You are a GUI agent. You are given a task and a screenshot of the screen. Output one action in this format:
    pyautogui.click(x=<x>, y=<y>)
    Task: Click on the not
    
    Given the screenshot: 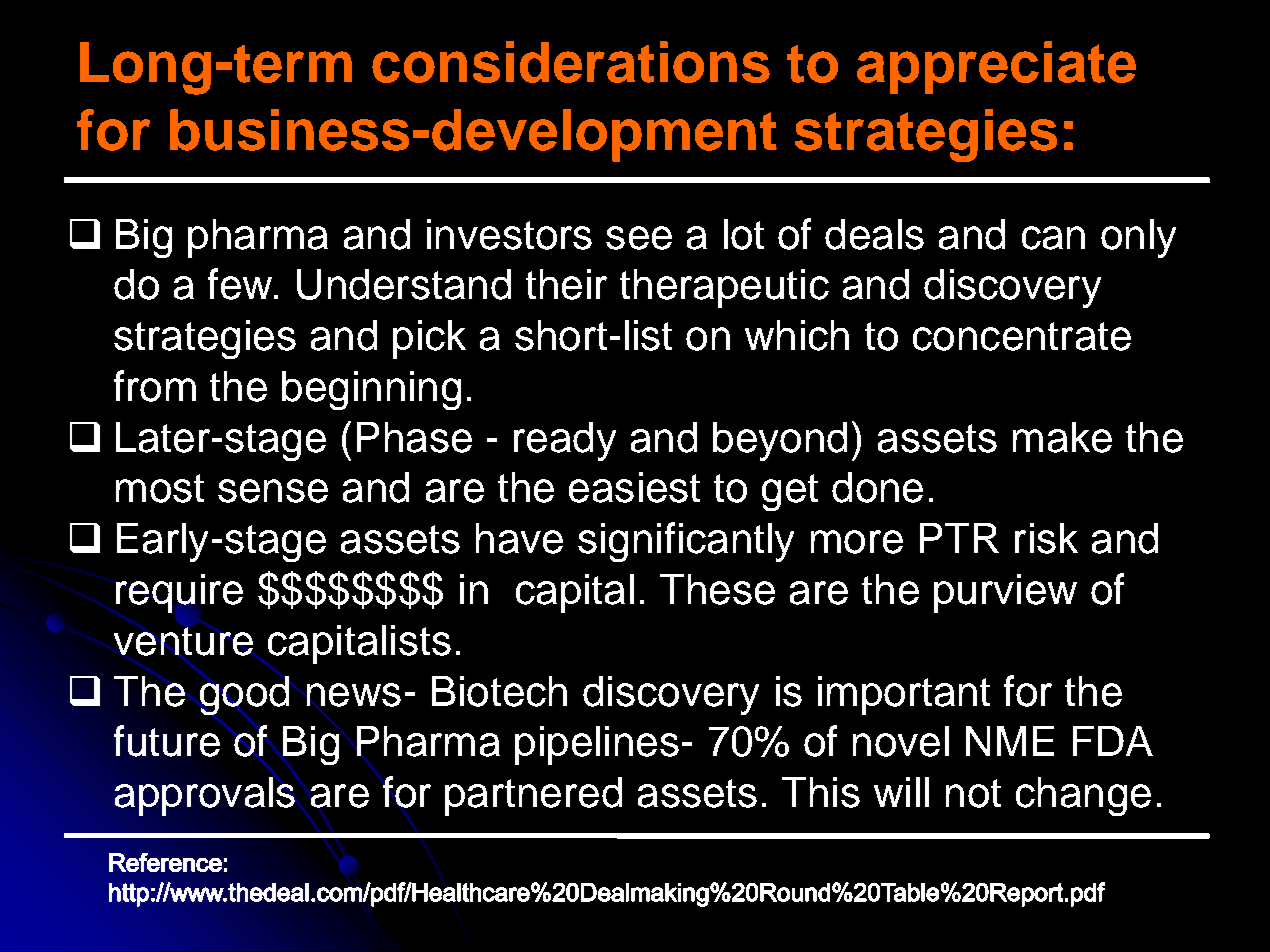 What is the action you would take?
    pyautogui.click(x=973, y=793)
